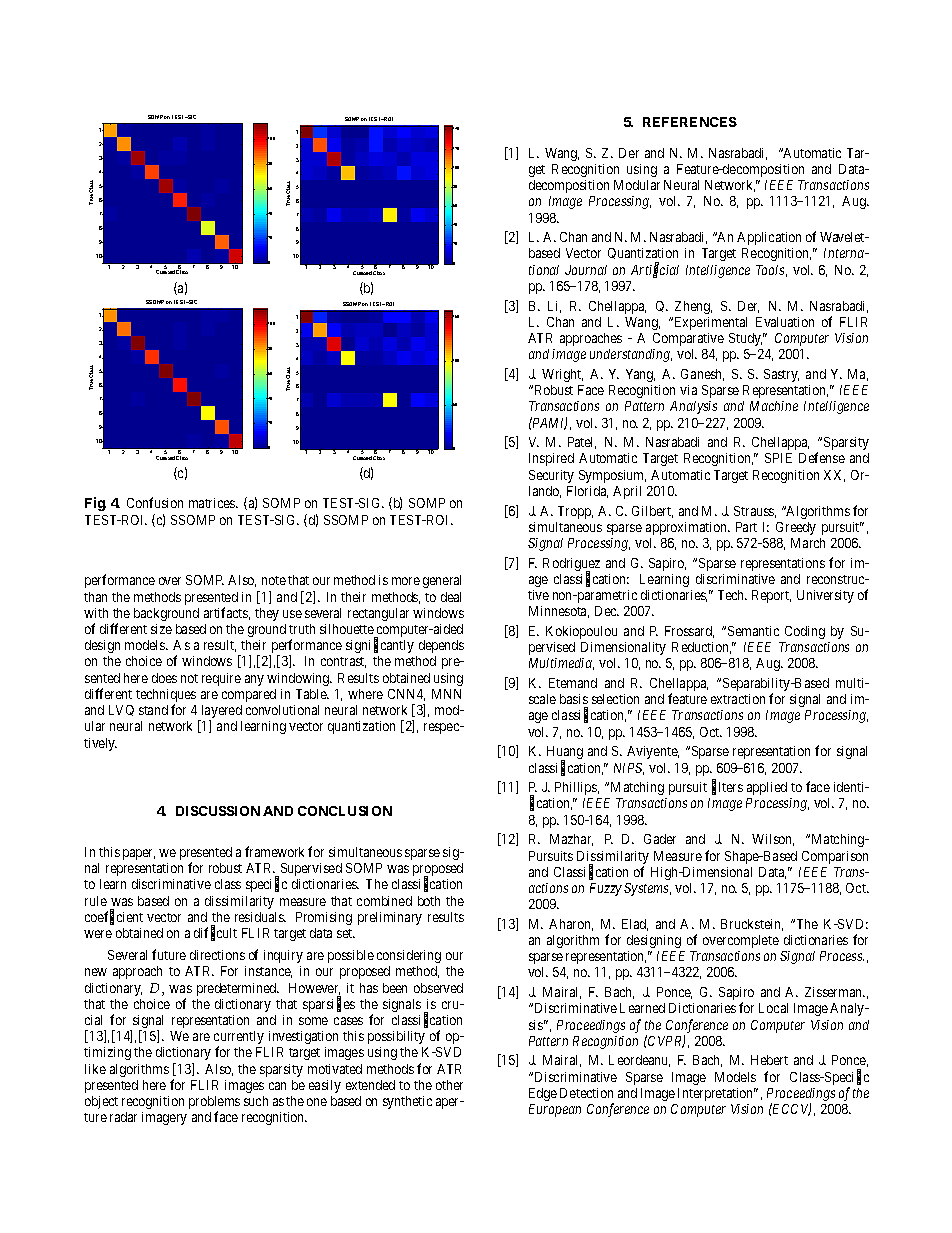 The image size is (952, 1233). Describe the element at coordinates (769, 238) in the document. I see `Application` at that location.
